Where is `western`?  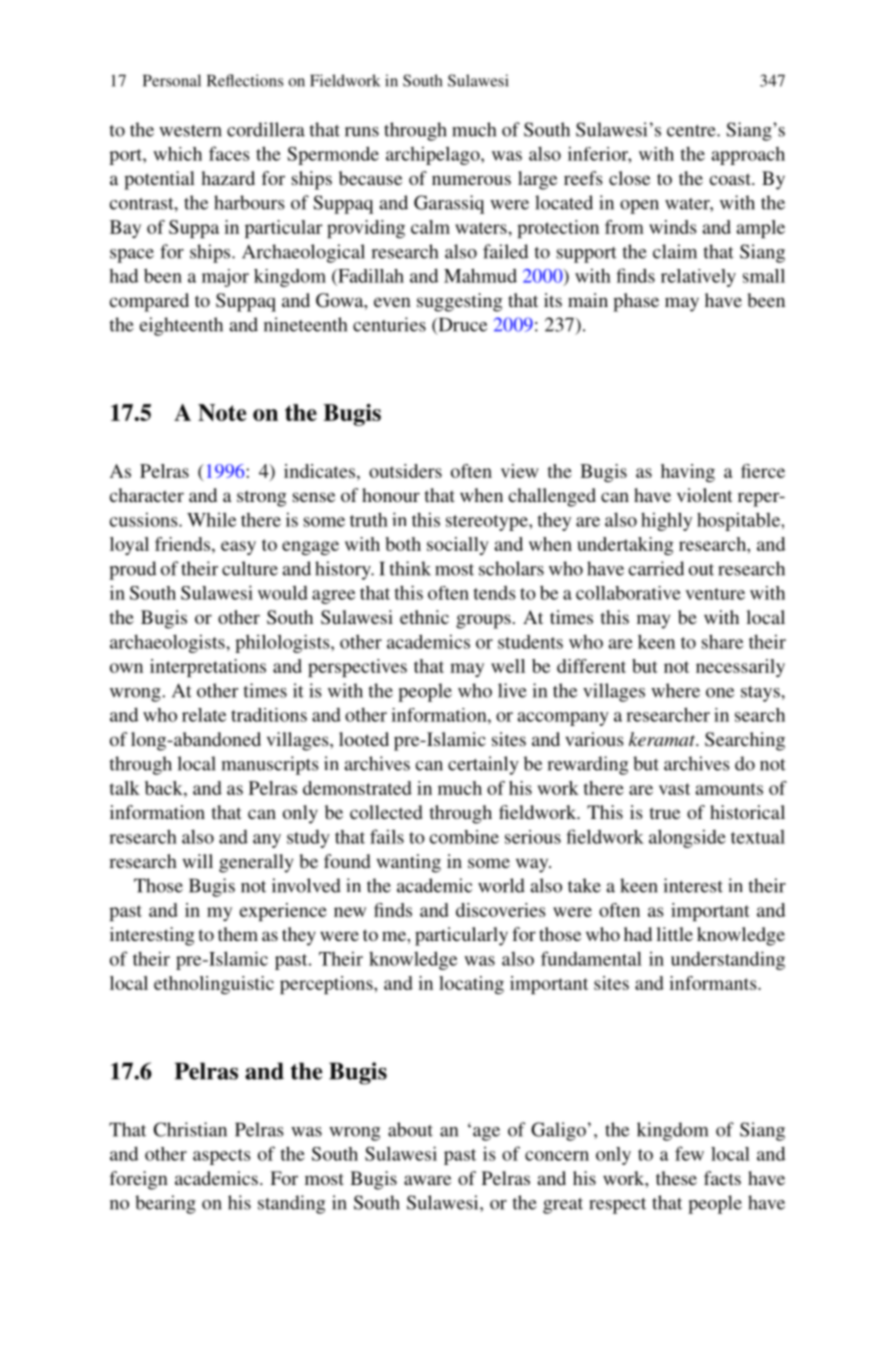 western is located at coordinates (190, 131).
